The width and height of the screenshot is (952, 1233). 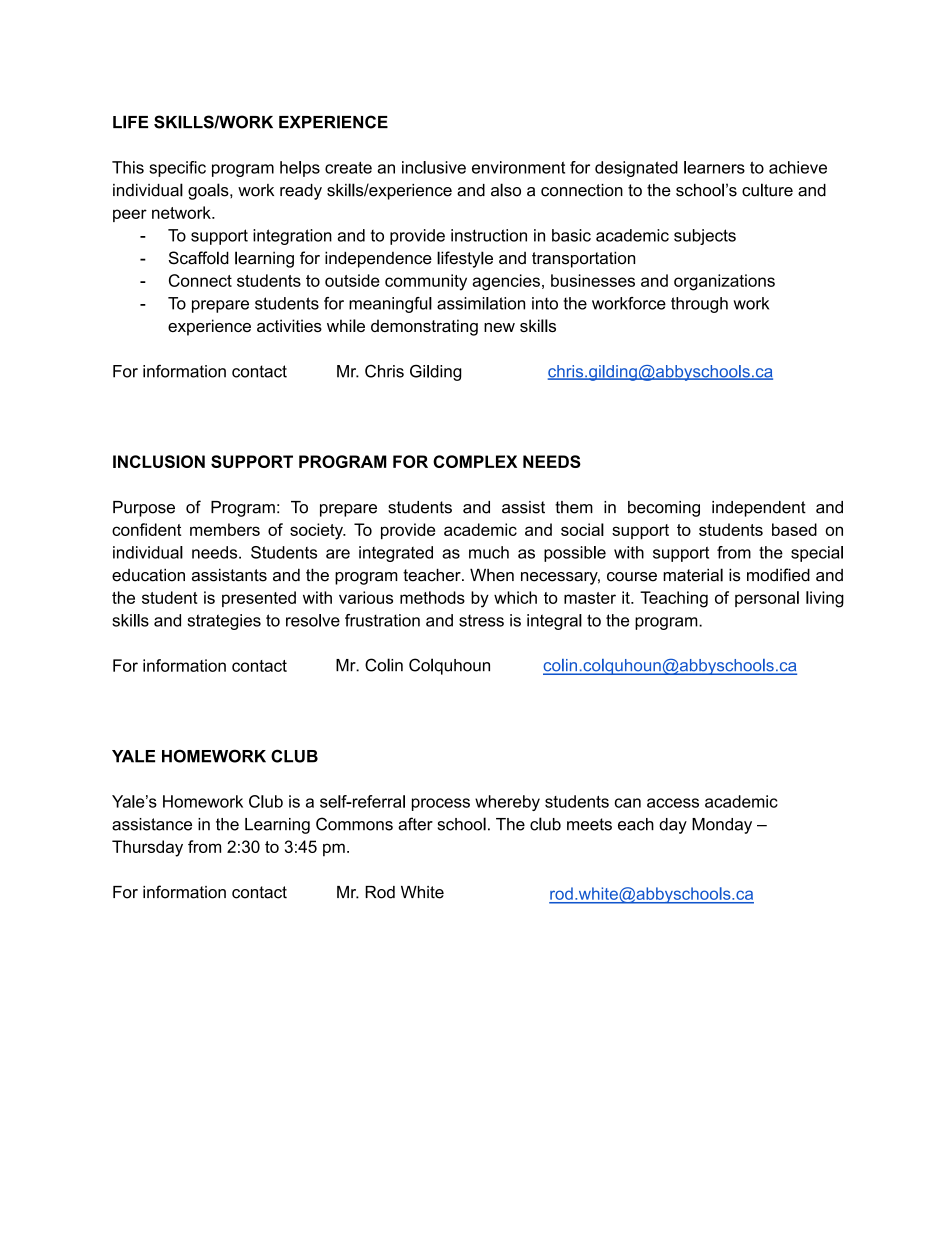 I want to click on personal, so click(x=767, y=599).
